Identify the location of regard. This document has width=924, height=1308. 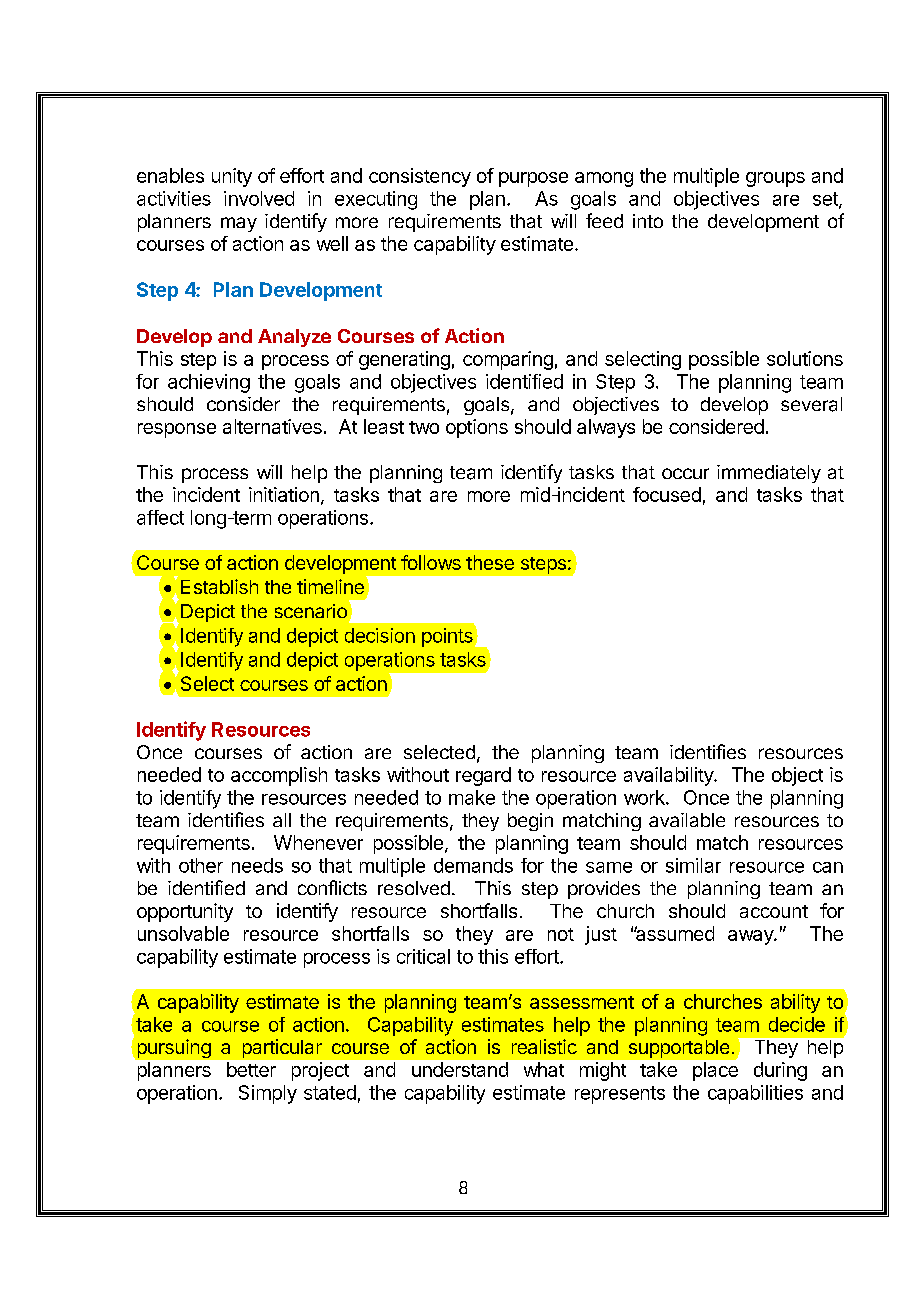
(483, 776).
